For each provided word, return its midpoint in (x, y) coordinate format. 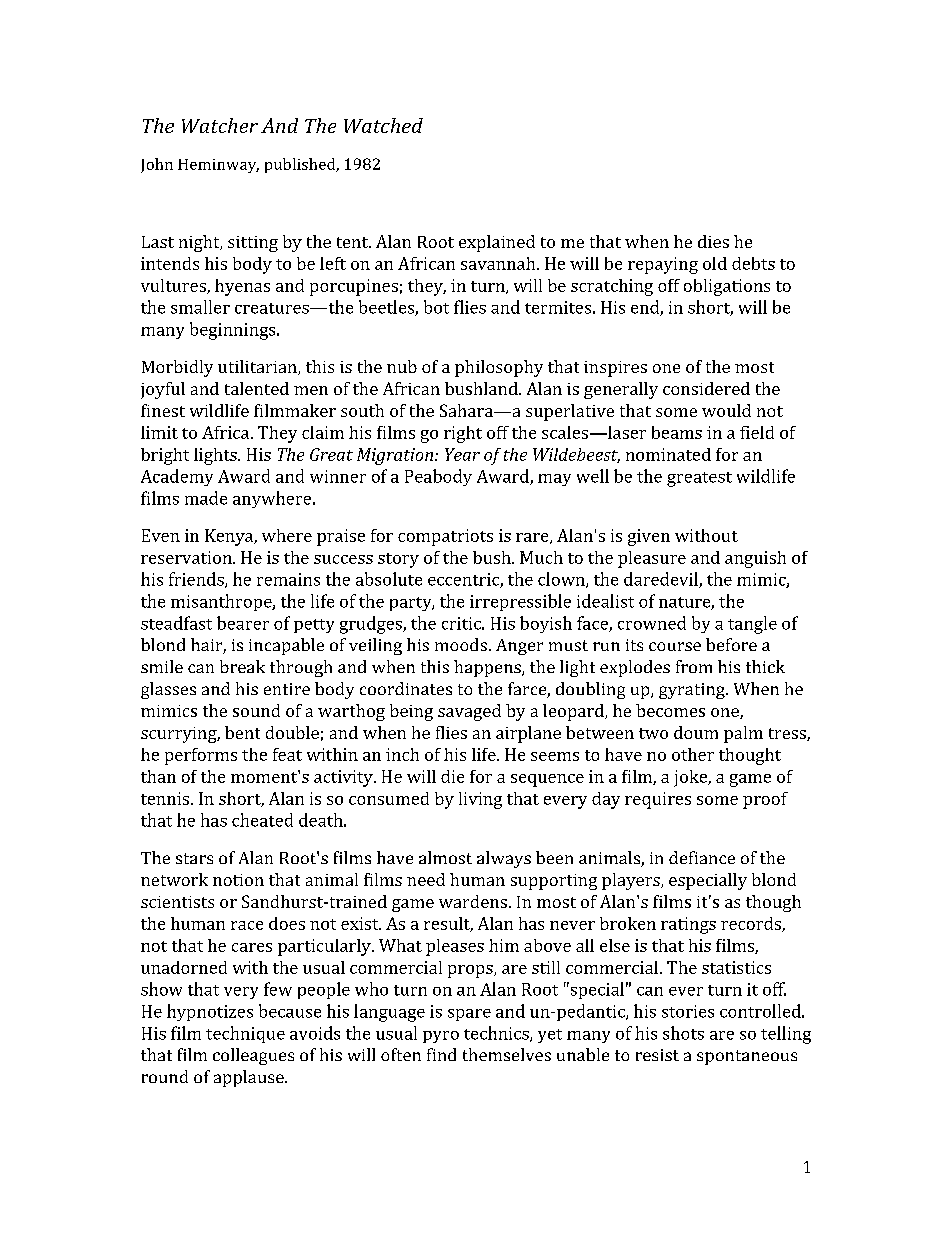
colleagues (253, 1056)
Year (462, 454)
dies (713, 241)
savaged (469, 712)
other (693, 754)
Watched (383, 125)
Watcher (220, 125)
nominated (668, 454)
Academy (177, 477)
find (441, 1054)
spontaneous (747, 1057)
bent (242, 732)
